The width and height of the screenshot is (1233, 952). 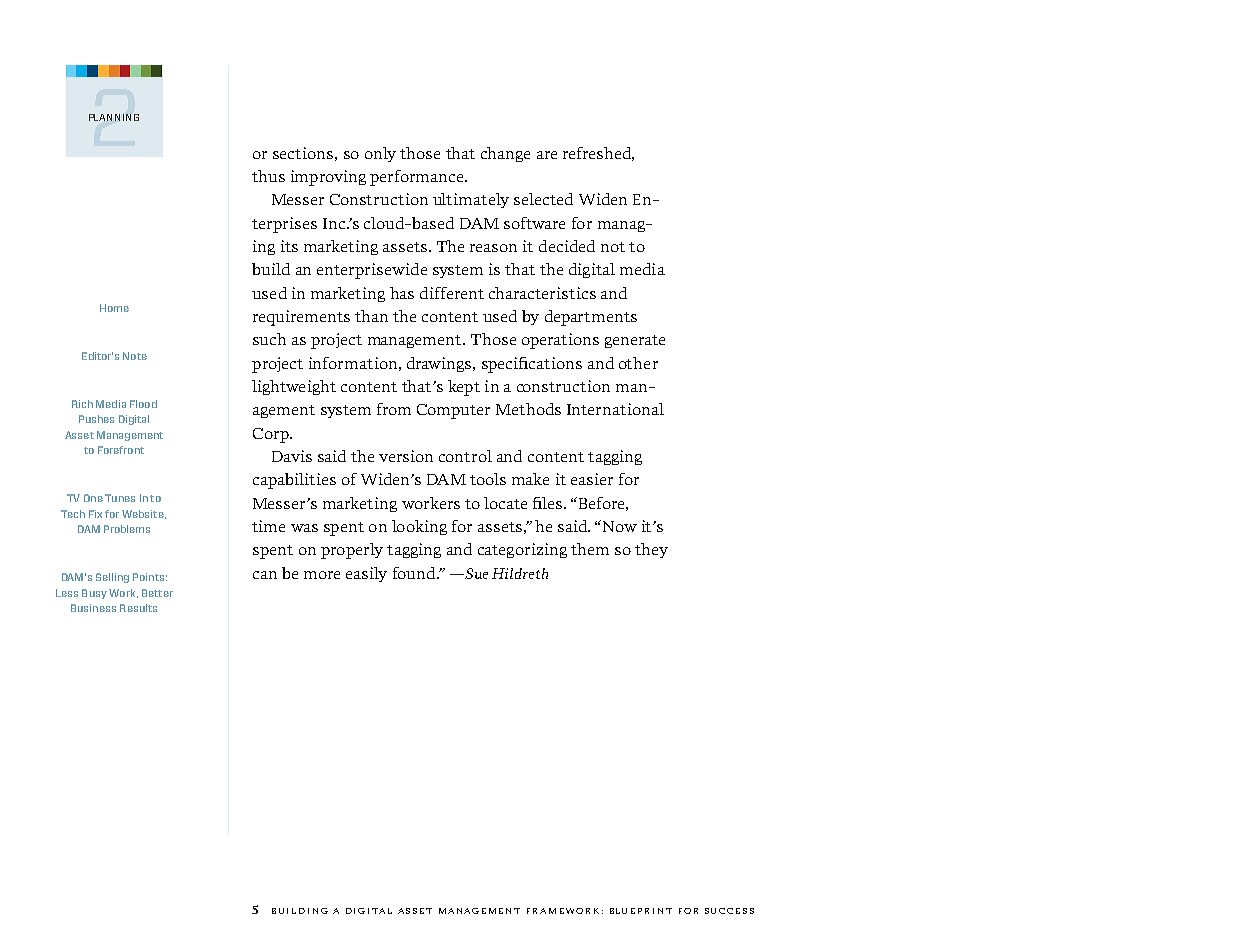 What do you see at coordinates (268, 176) in the screenshot?
I see `thus` at bounding box center [268, 176].
